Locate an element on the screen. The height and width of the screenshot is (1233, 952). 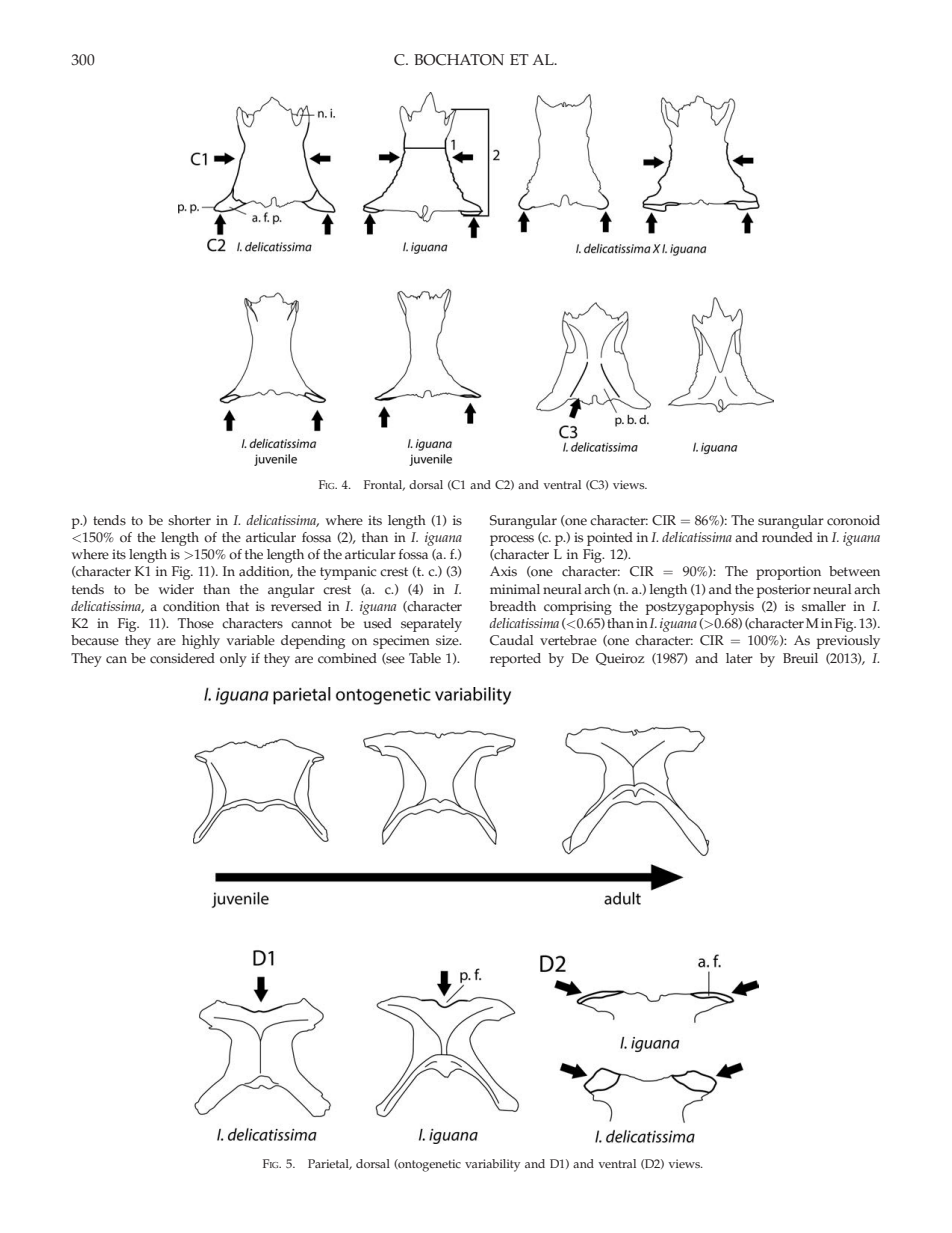
Parietal is located at coordinates (329, 1164).
